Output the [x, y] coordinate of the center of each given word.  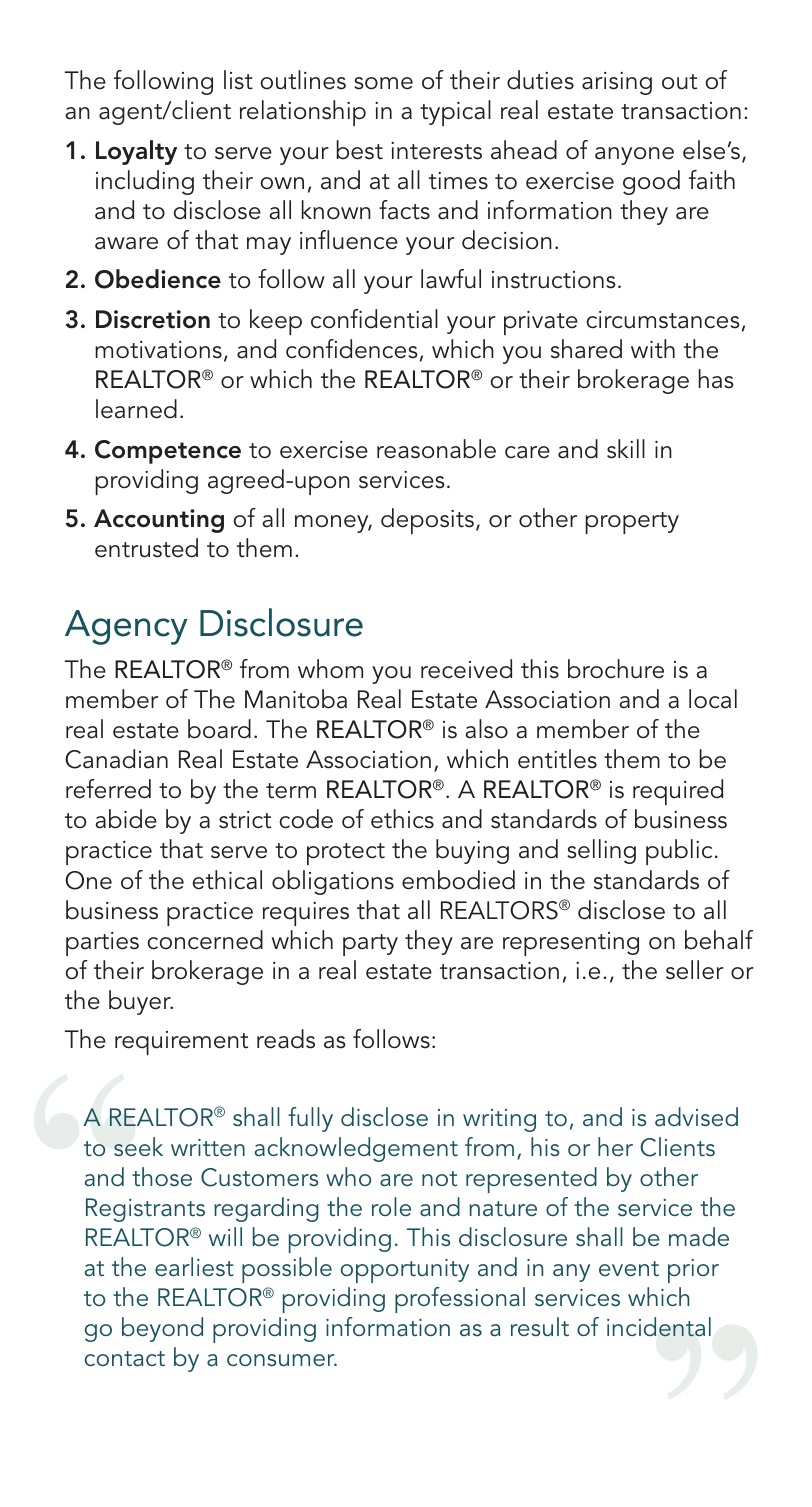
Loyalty [136, 152]
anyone [634, 156]
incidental [659, 1327]
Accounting [159, 521]
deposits [427, 521]
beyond [162, 1329]
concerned [205, 940]
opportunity [405, 1271]
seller [695, 970]
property [632, 523]
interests [436, 151]
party [370, 945]
